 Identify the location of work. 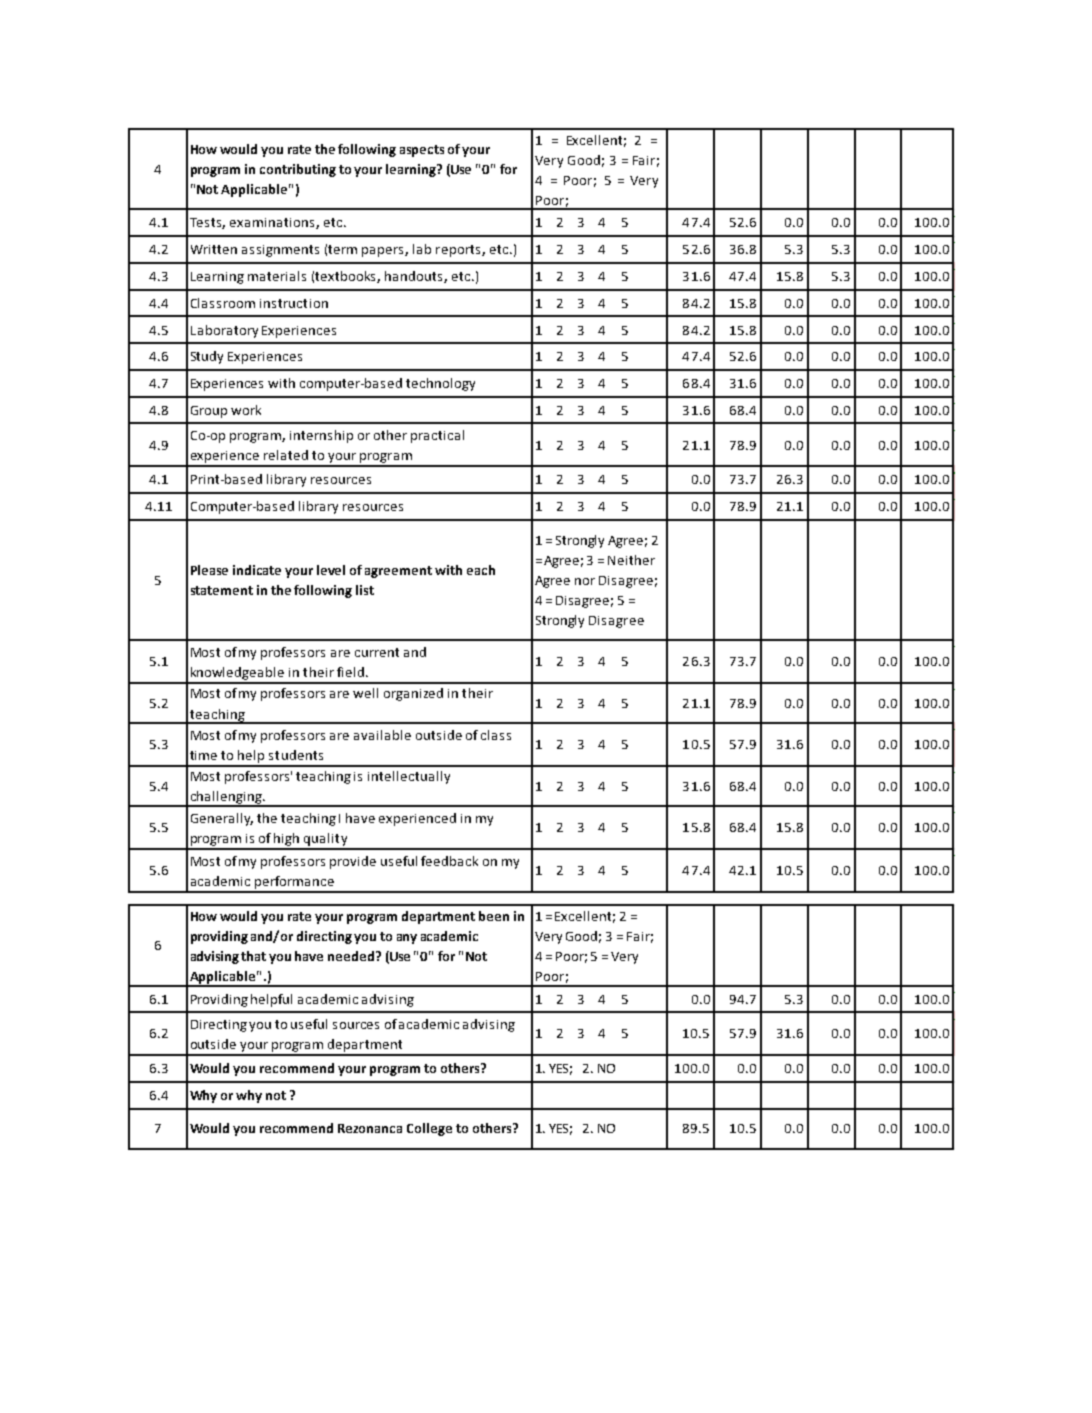
(246, 410).
